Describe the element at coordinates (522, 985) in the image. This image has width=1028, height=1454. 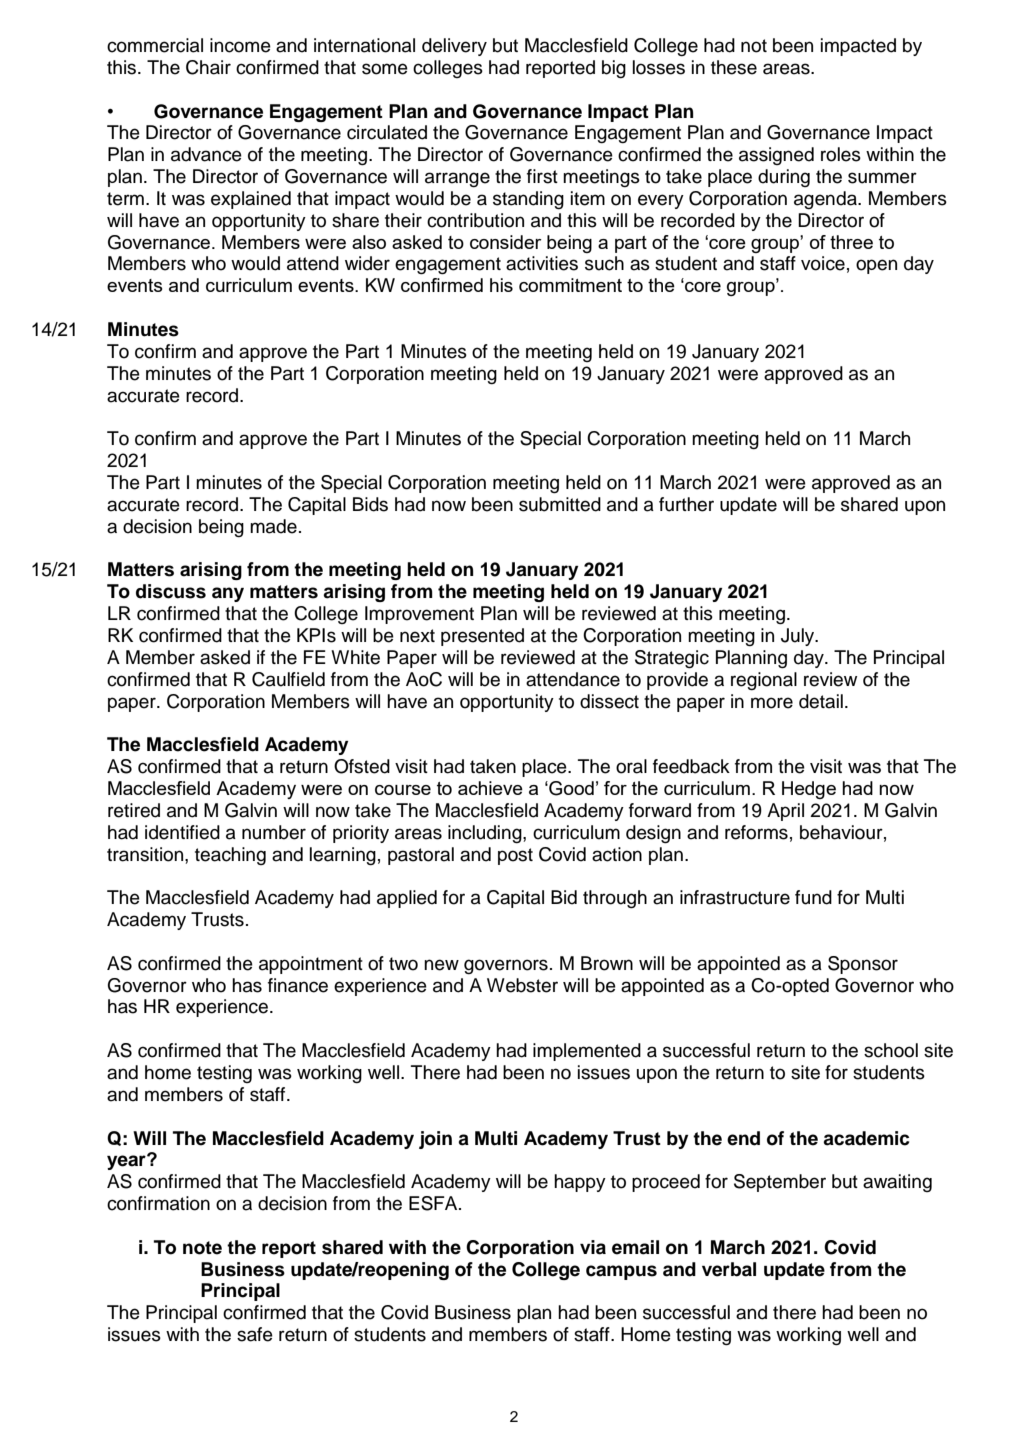
I see `Webster` at that location.
